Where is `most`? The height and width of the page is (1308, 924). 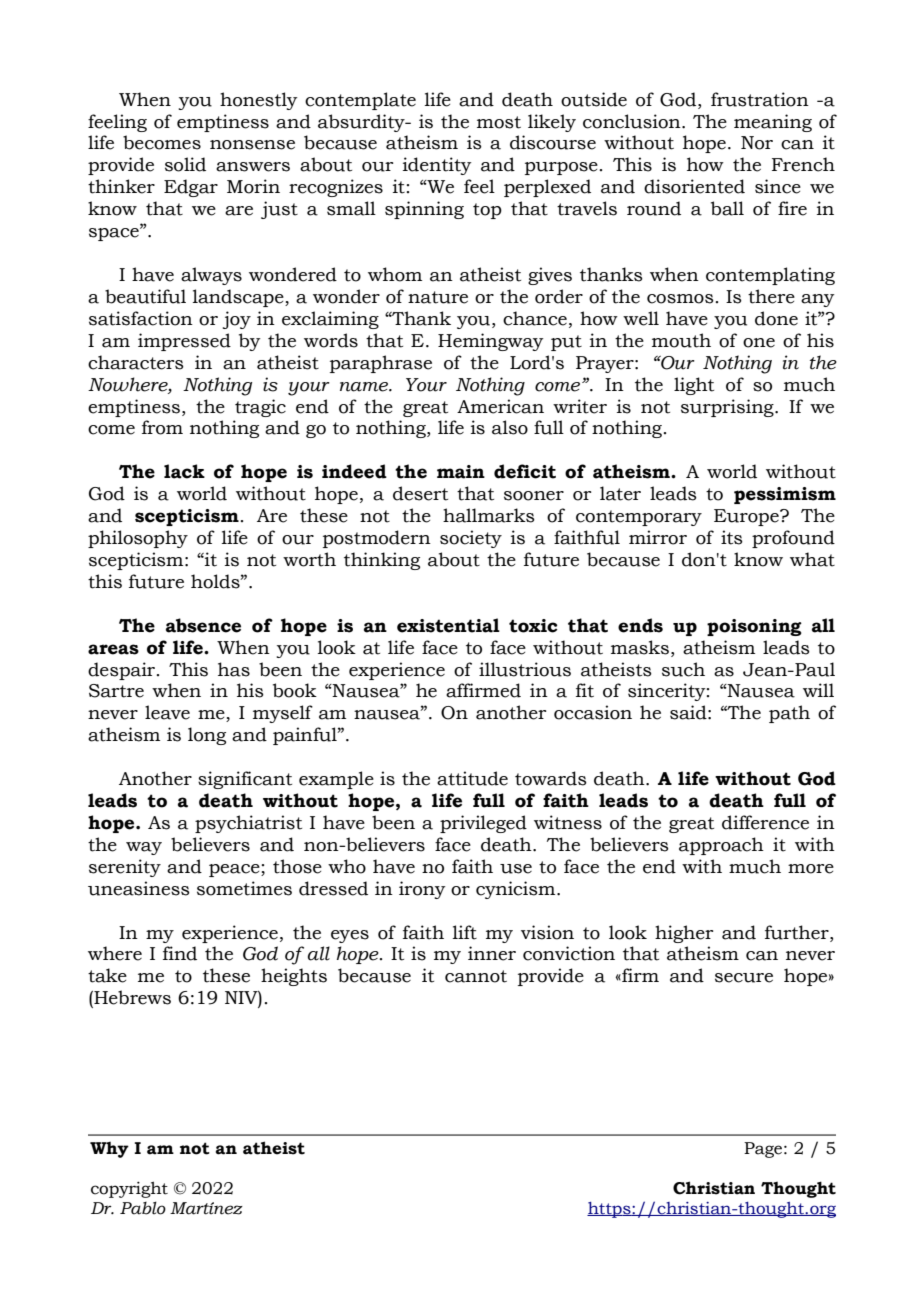
most is located at coordinates (499, 122).
